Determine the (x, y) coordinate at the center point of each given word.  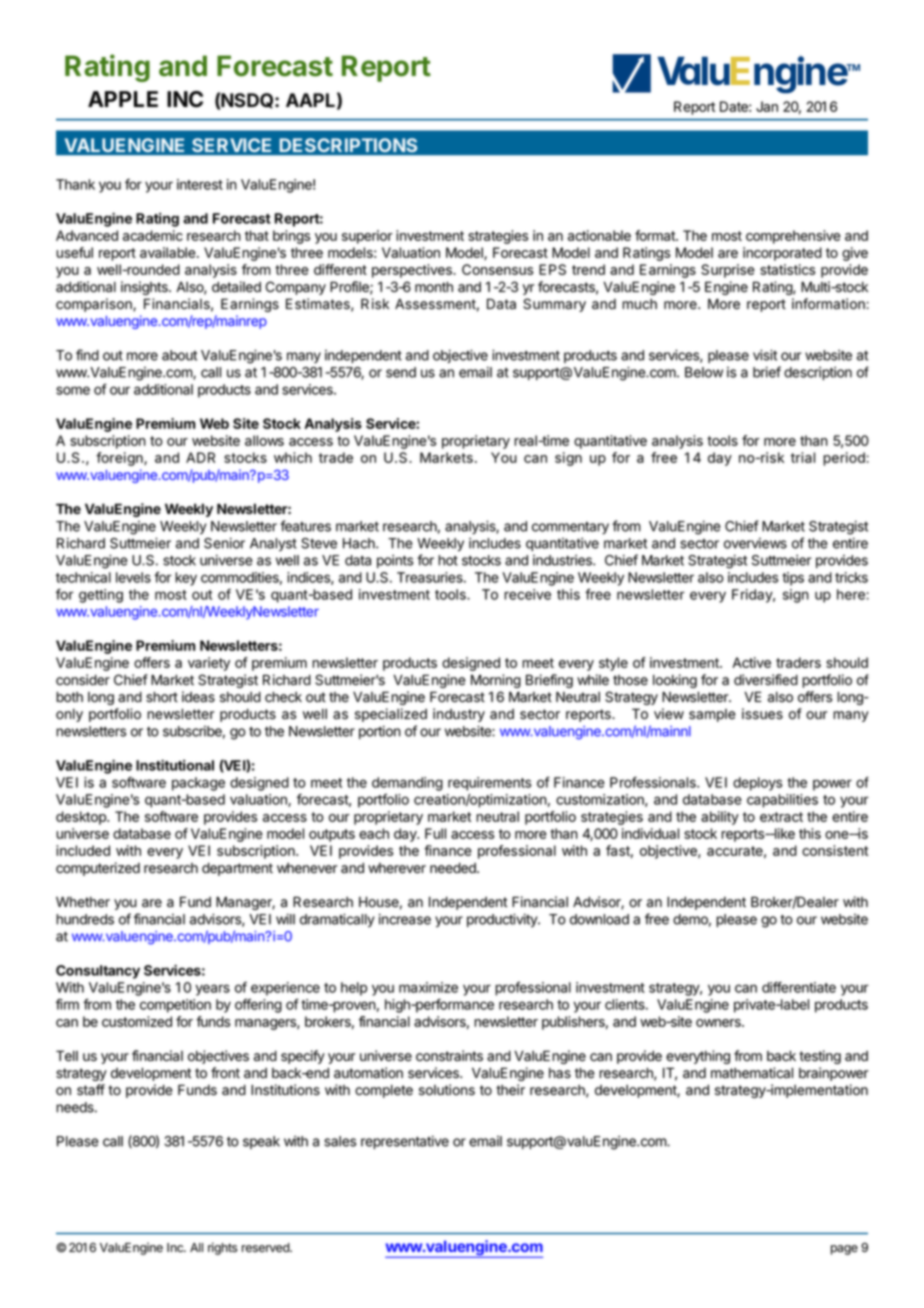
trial (803, 457)
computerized (98, 869)
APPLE (123, 99)
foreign (120, 459)
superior (367, 237)
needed (454, 868)
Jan (767, 106)
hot (448, 560)
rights (222, 1248)
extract (781, 817)
